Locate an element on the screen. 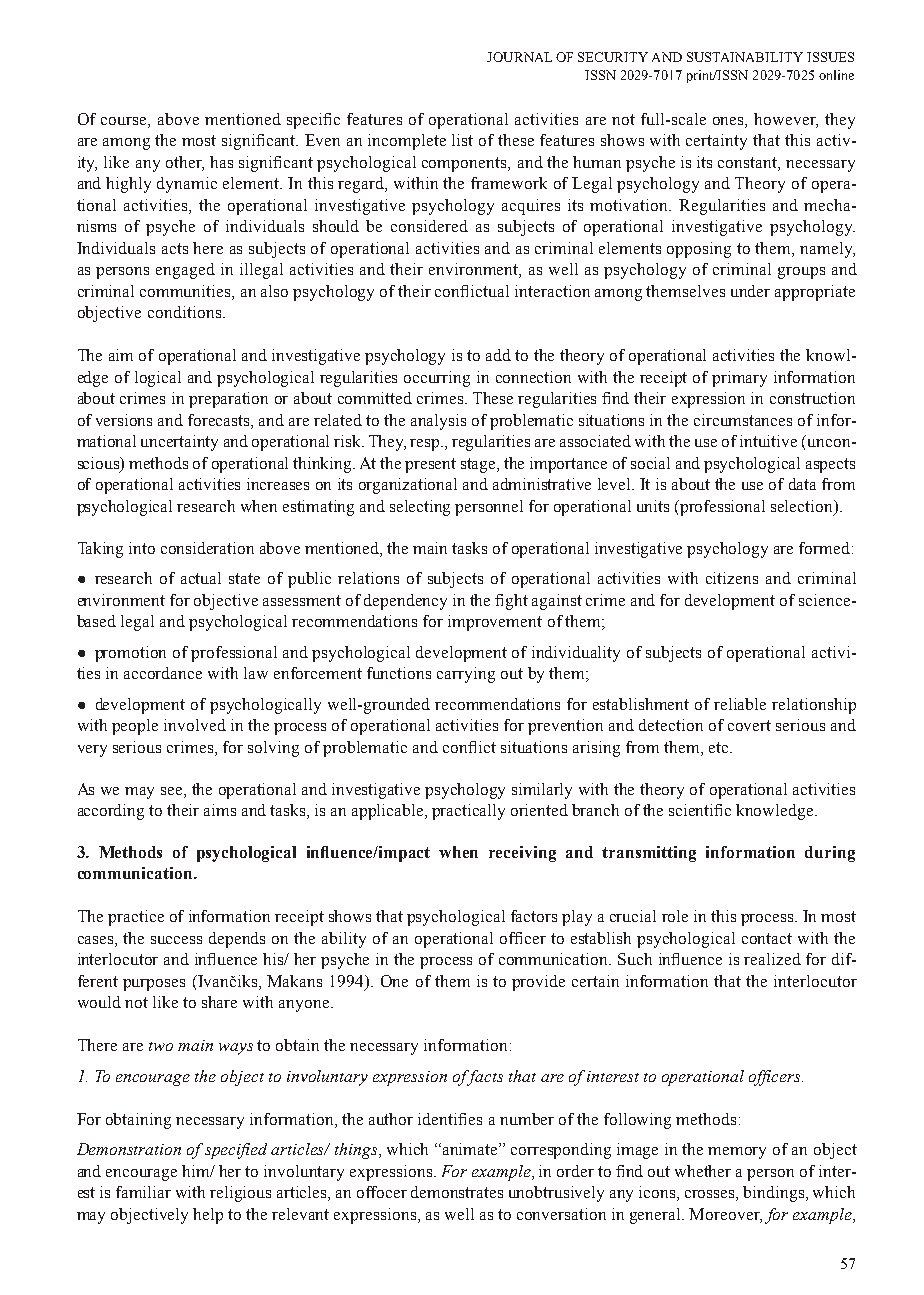 This screenshot has height=1295, width=924. course is located at coordinates (125, 122).
